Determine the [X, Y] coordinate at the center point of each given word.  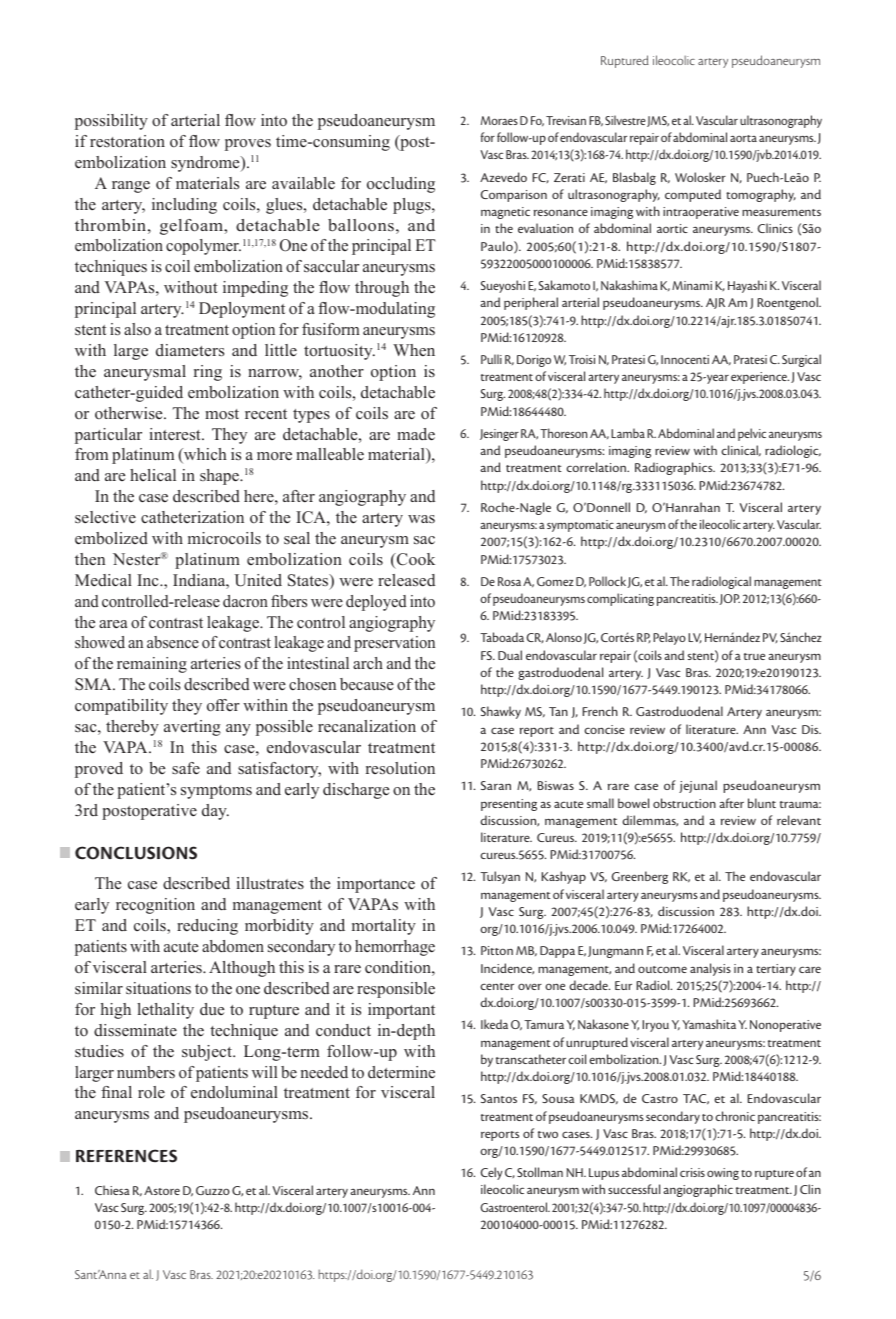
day [215, 812]
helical [153, 475]
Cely [491, 1173]
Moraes [499, 120]
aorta [743, 138]
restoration [127, 141]
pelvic [752, 434]
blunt [762, 803]
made [416, 434]
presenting [509, 805]
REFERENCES [126, 1156]
